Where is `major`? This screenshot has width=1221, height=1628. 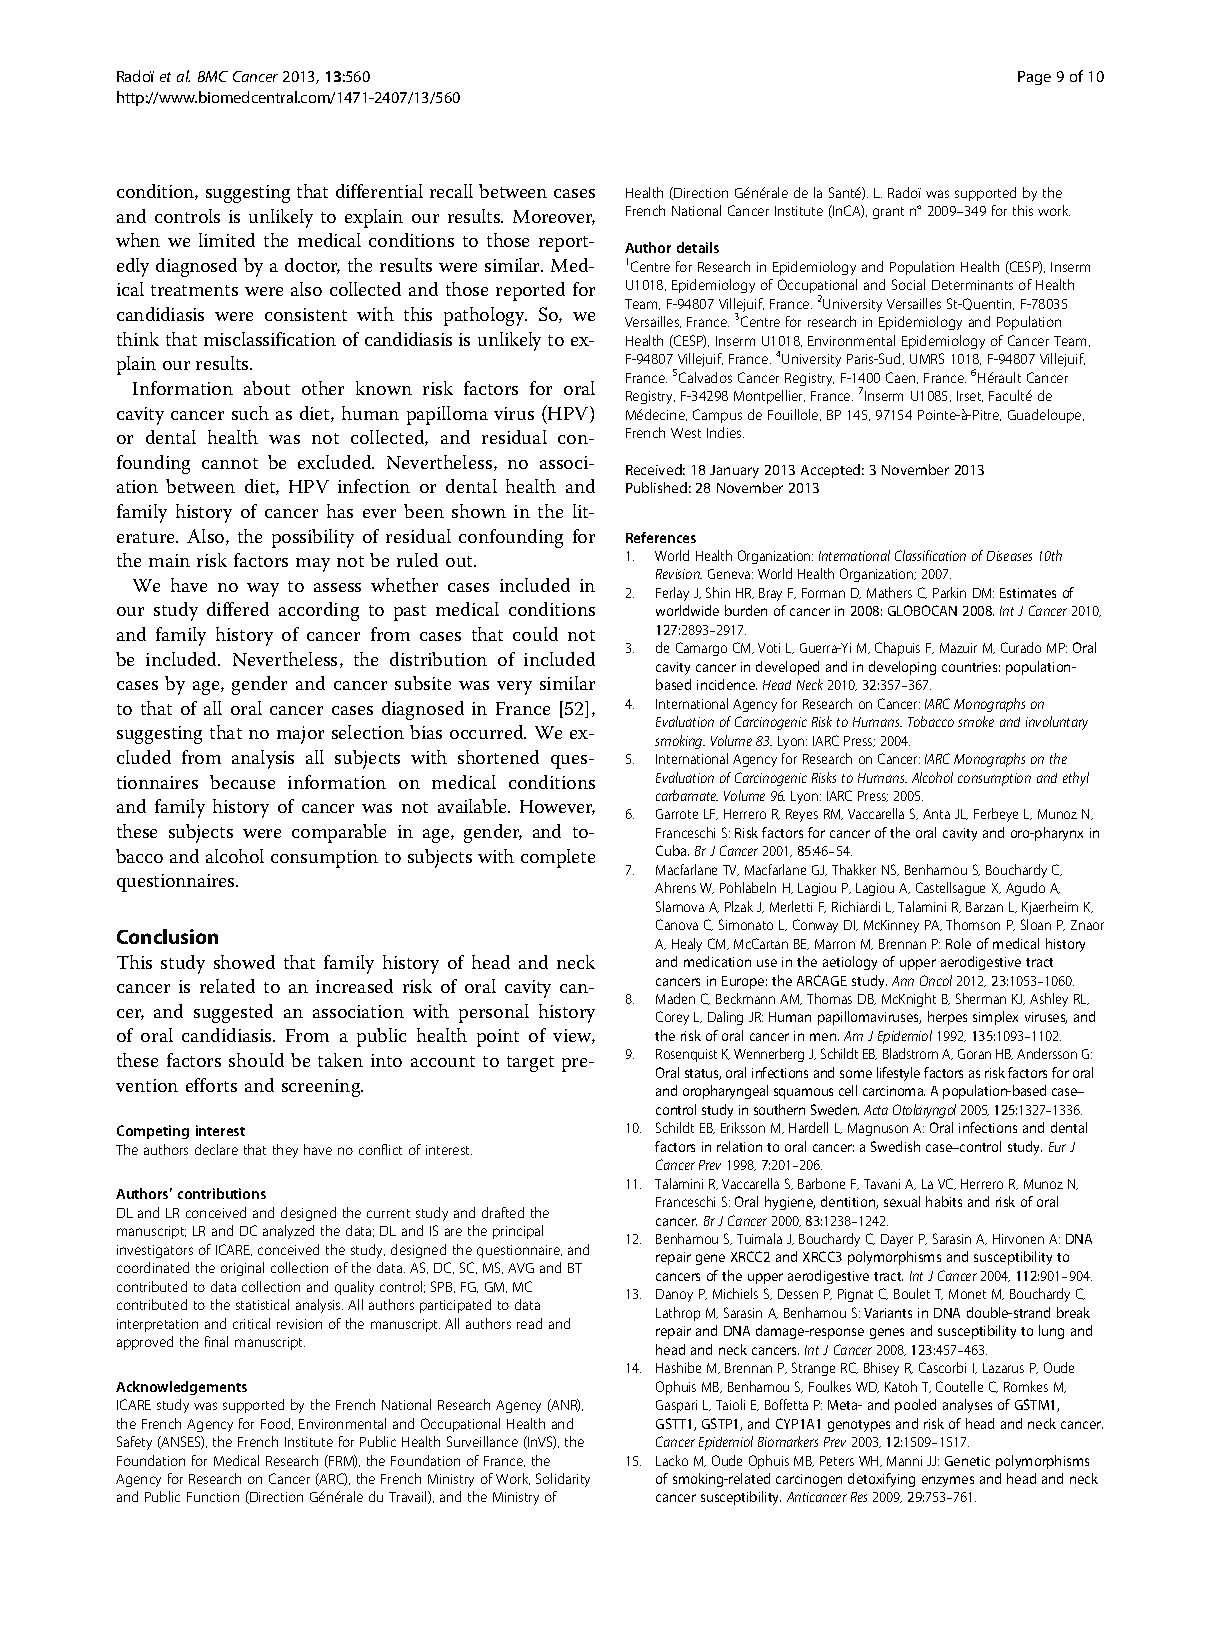 major is located at coordinates (300, 735).
